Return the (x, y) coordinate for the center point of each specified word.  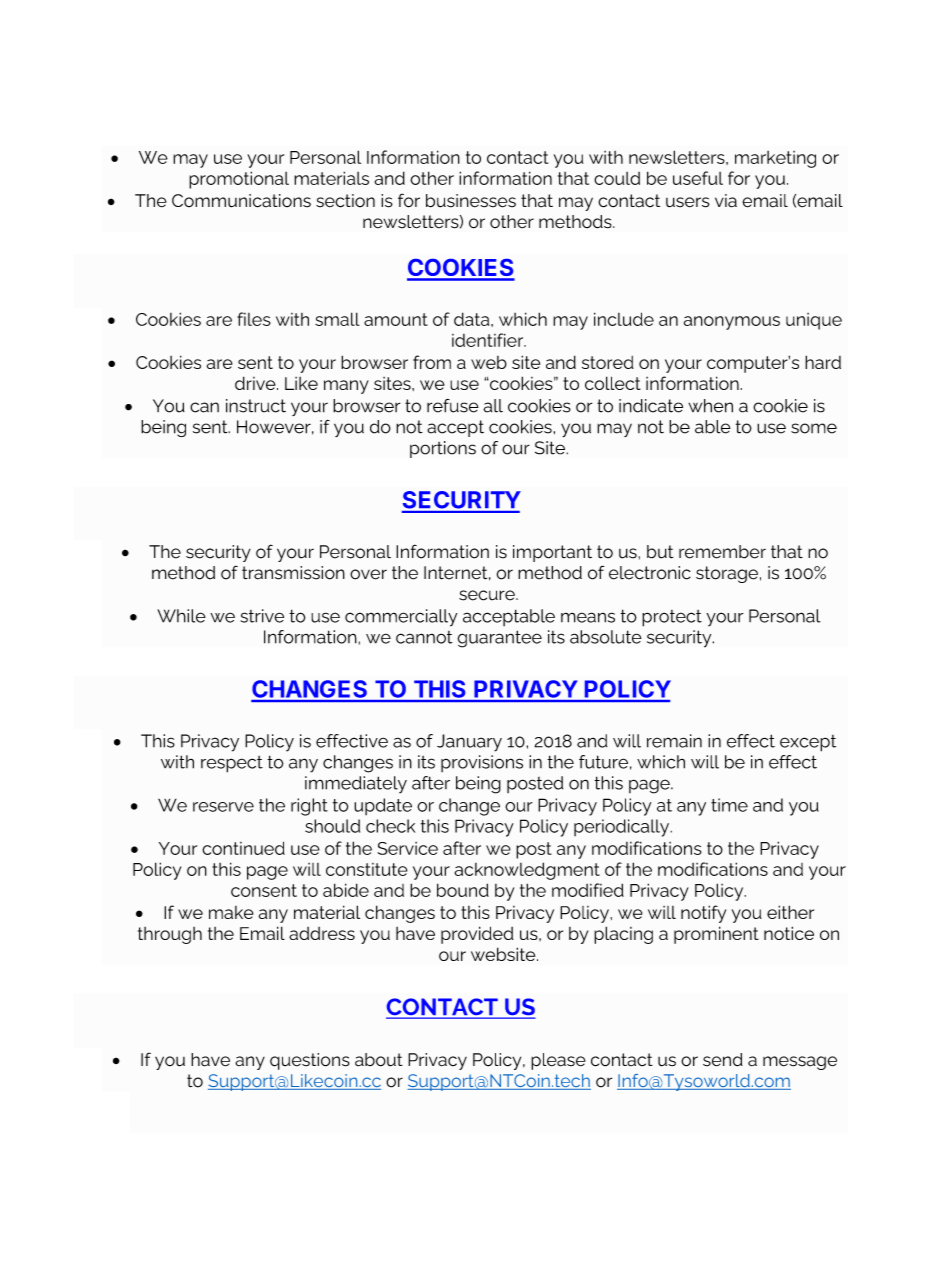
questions (310, 1061)
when (710, 406)
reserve (223, 807)
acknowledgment (527, 871)
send (723, 1060)
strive (262, 616)
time (729, 805)
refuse (453, 406)
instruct (256, 406)
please (558, 1061)
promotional (239, 180)
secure (488, 595)
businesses (471, 201)
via (726, 201)
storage (727, 574)
